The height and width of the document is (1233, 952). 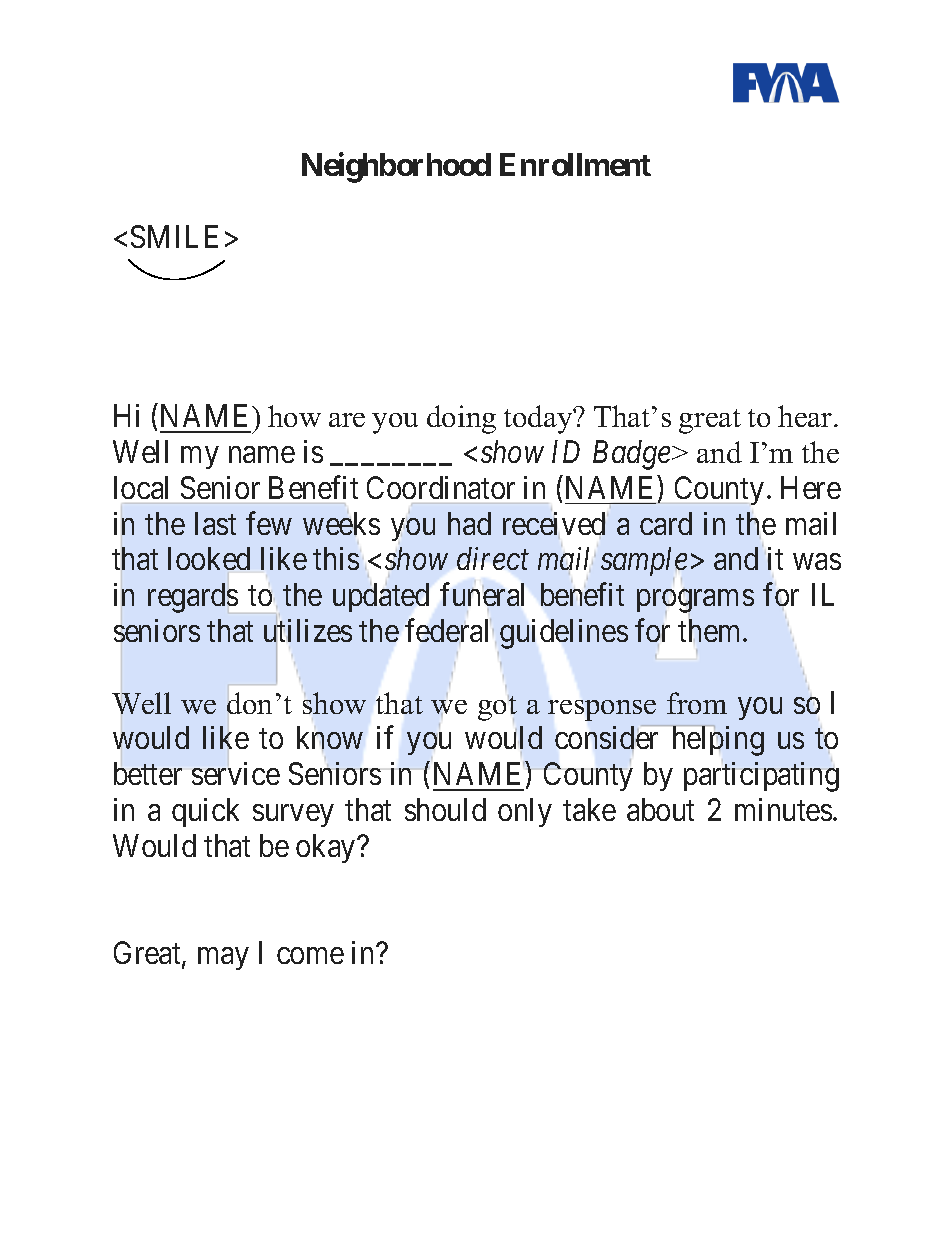 I want to click on may, so click(x=223, y=959).
